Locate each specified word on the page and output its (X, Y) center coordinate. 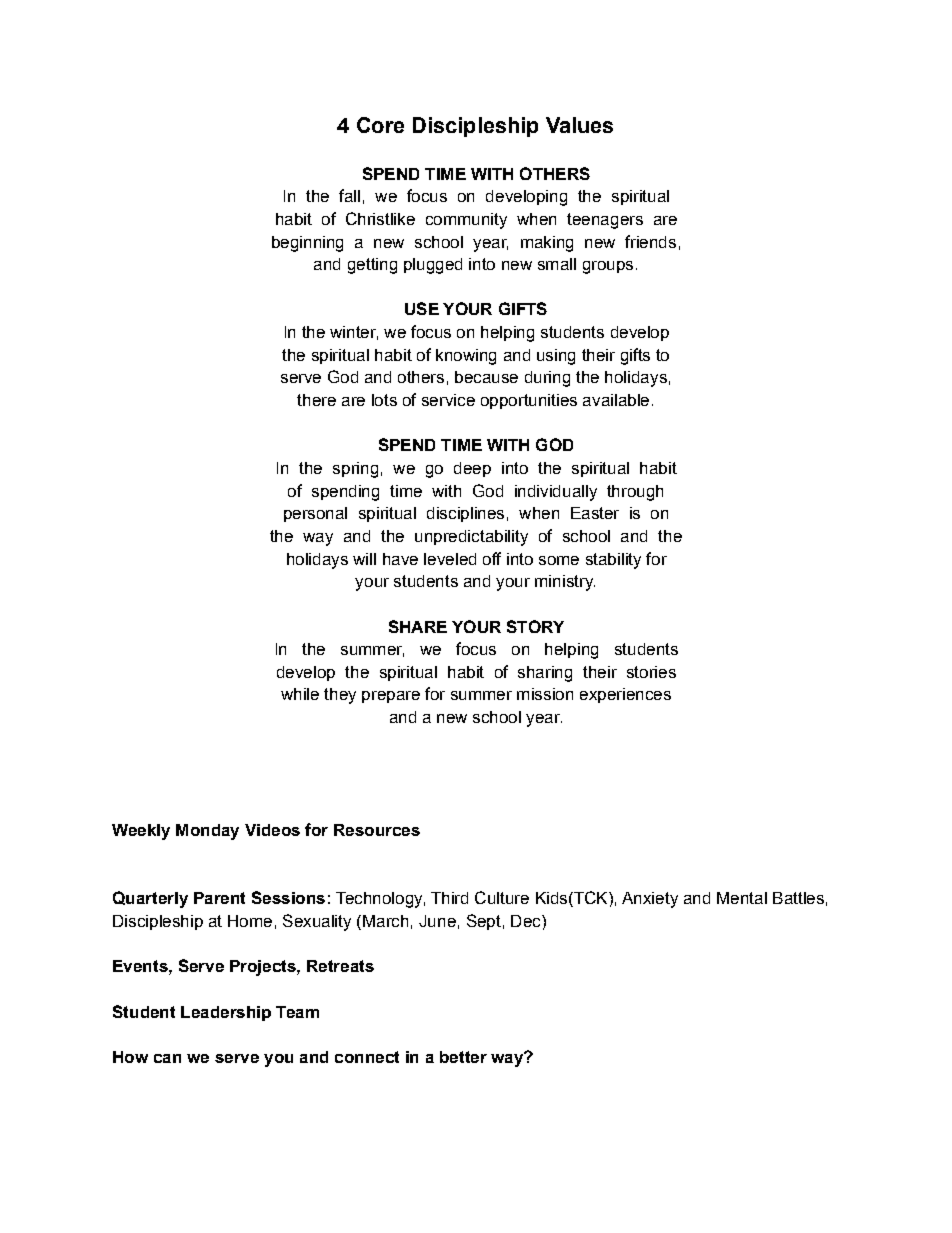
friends (650, 241)
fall (349, 195)
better (463, 1057)
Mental (742, 898)
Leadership (226, 1013)
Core (380, 125)
